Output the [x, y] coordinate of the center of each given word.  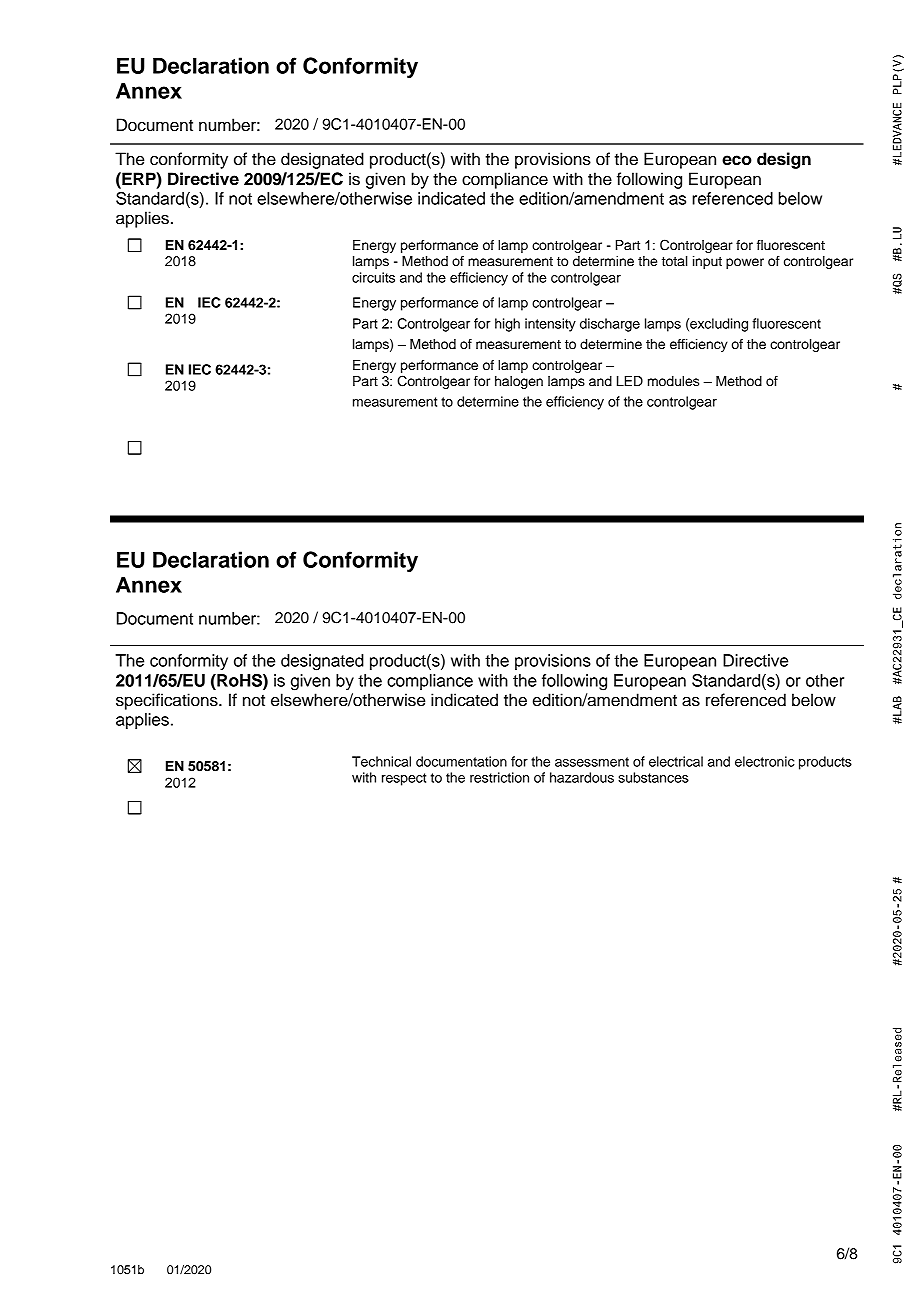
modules [673, 381]
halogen [519, 382]
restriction [499, 777]
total [674, 261]
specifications [168, 701]
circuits [373, 277]
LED [630, 381]
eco [737, 160]
